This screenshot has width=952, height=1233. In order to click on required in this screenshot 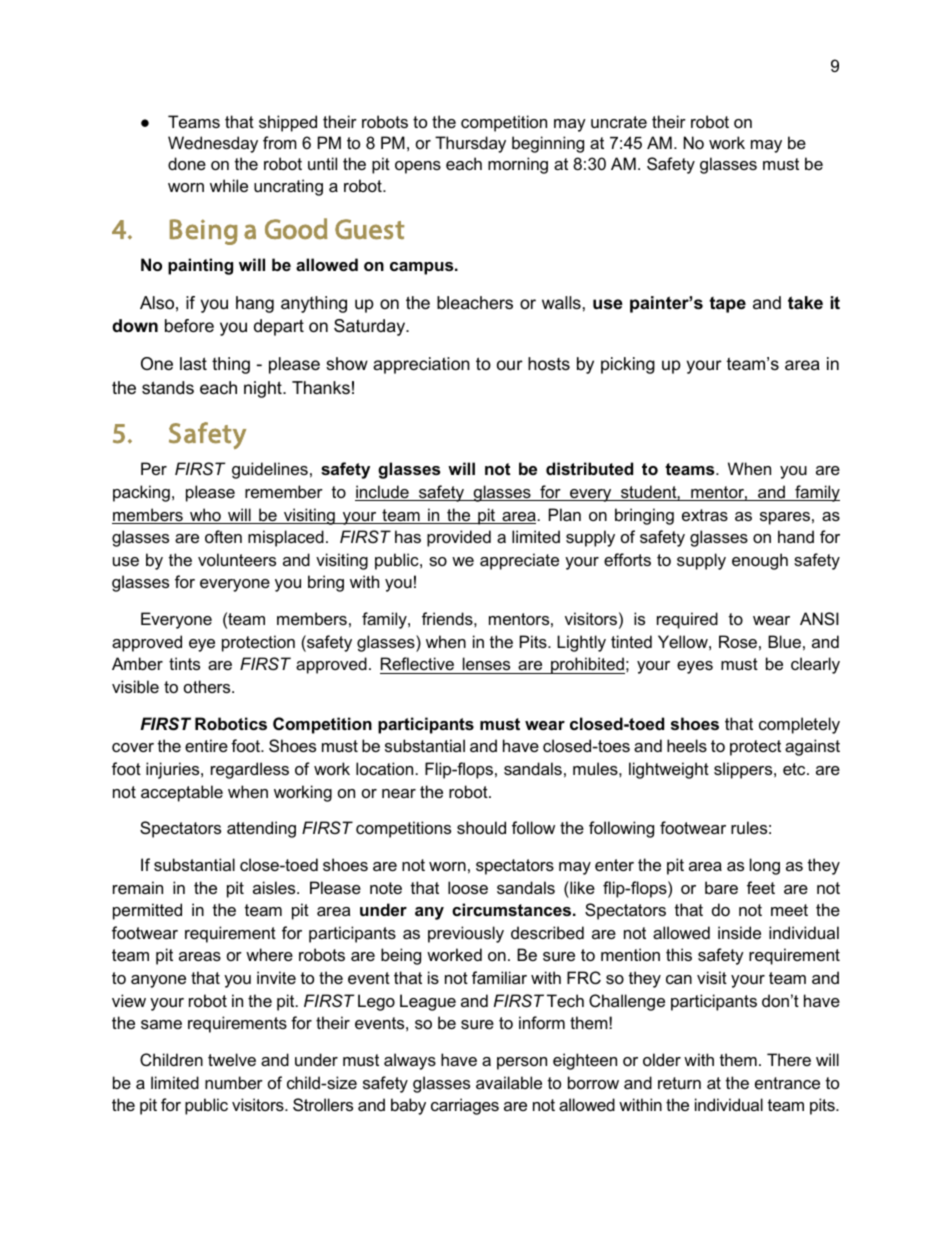, I will do `click(687, 620)`.
